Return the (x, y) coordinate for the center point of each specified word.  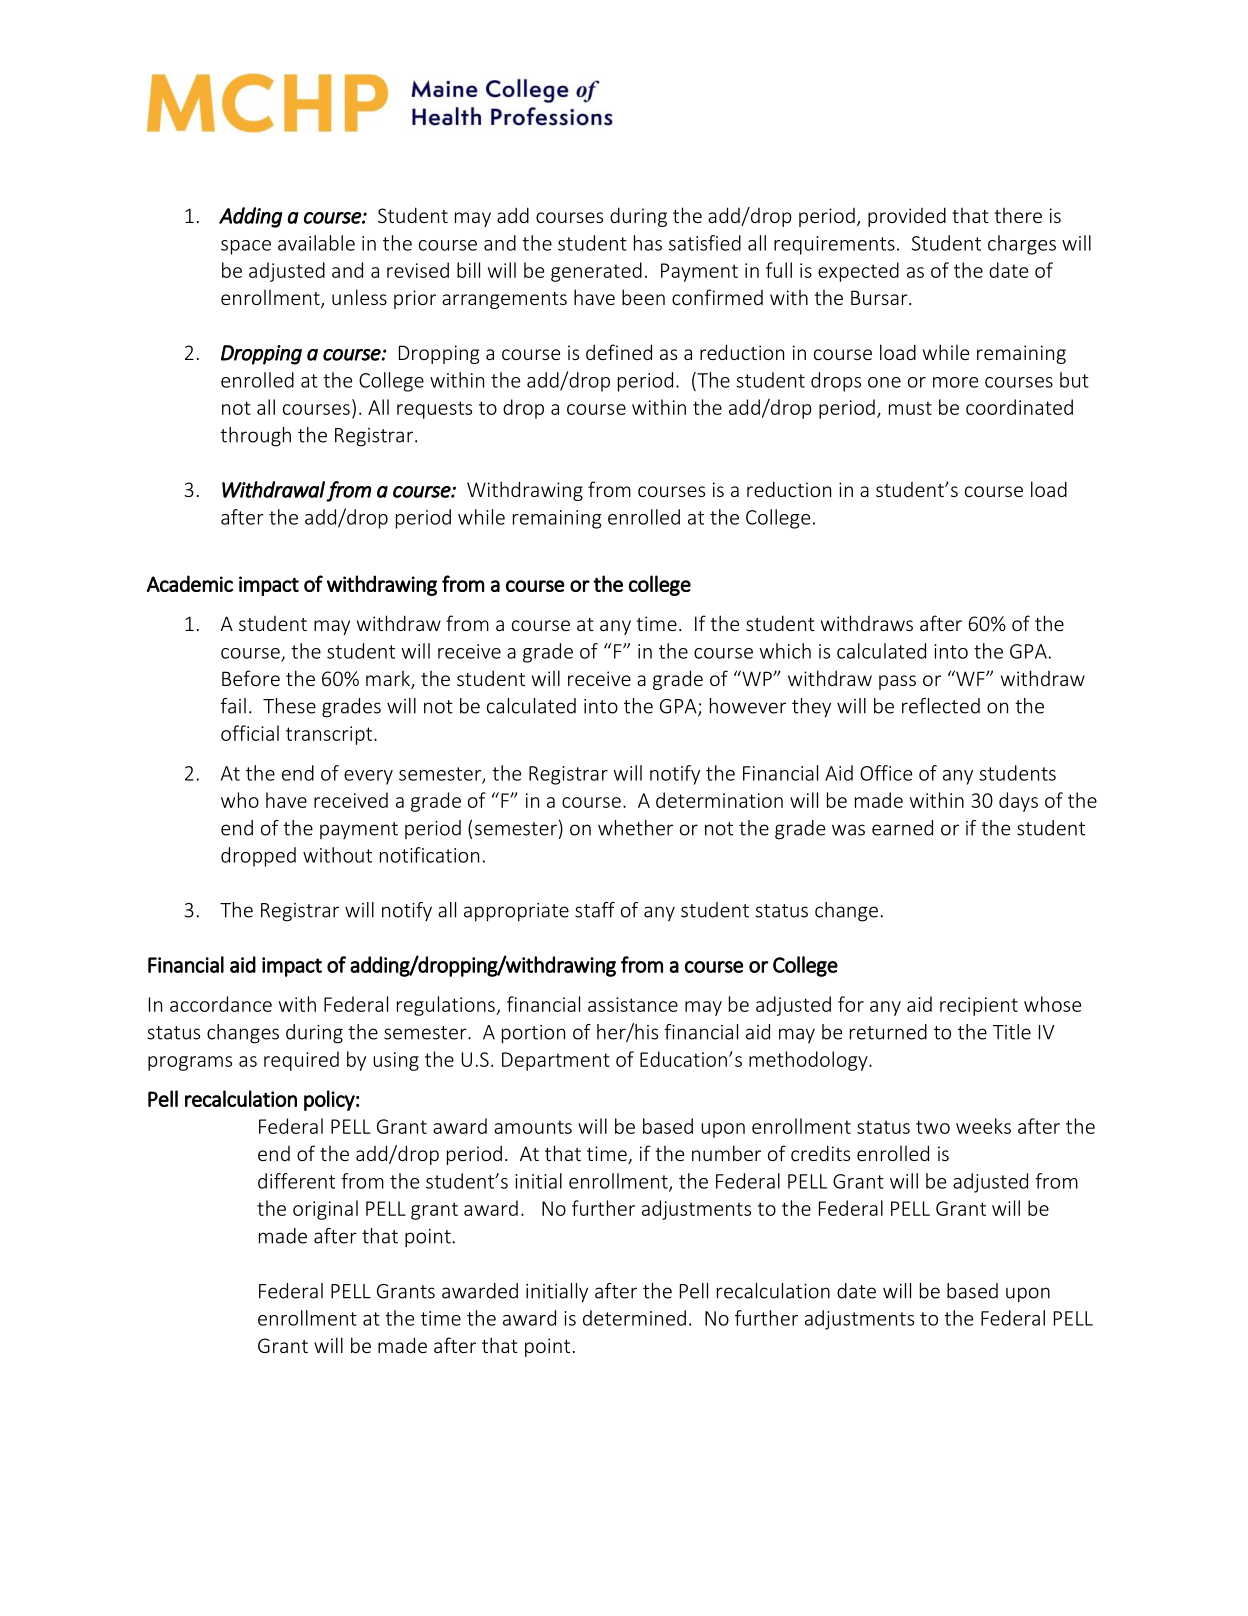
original (325, 1210)
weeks (983, 1126)
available (316, 243)
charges (1022, 245)
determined (634, 1318)
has (648, 243)
